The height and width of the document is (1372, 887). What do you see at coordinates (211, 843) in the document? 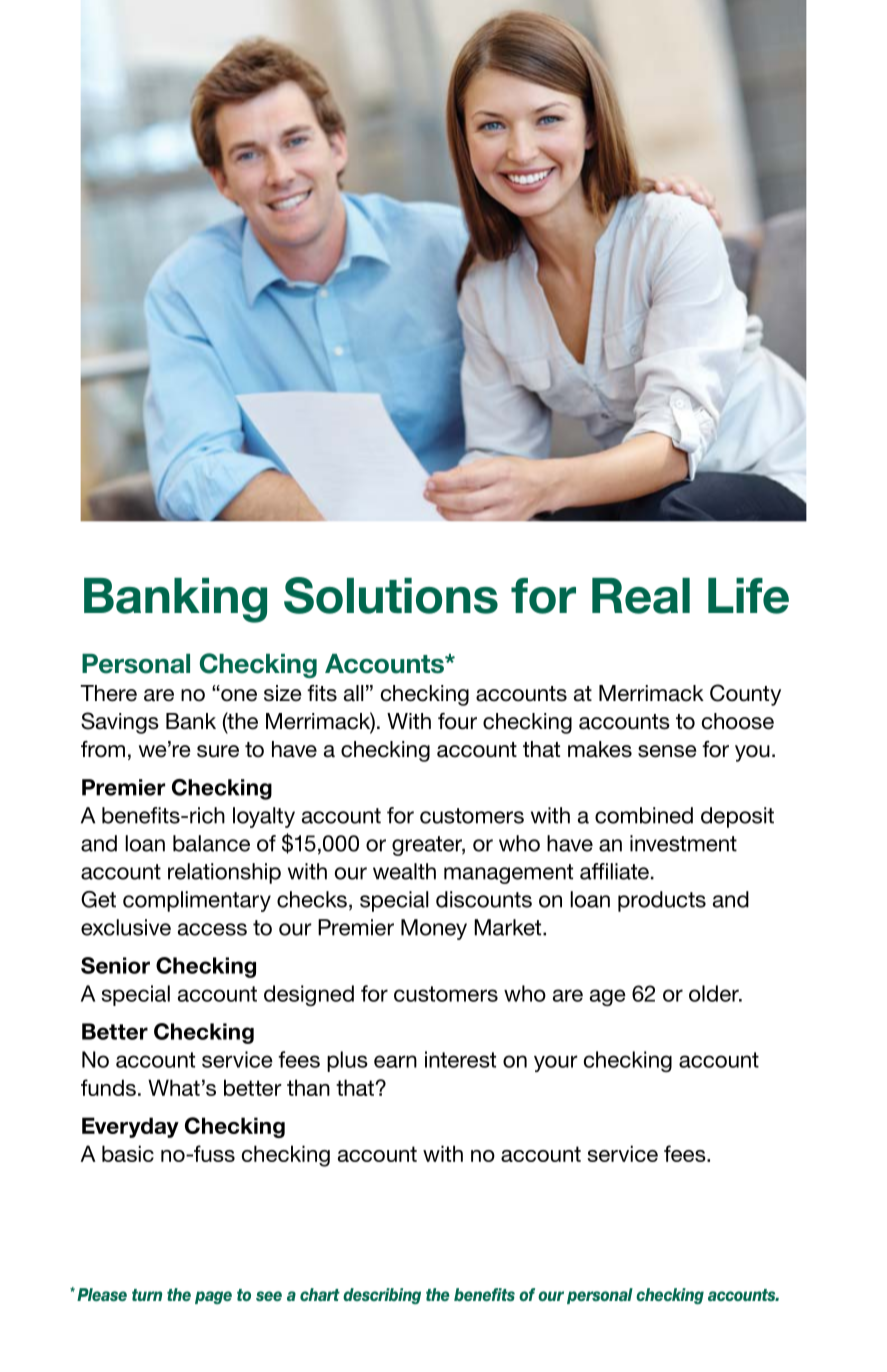
I see `balance` at bounding box center [211, 843].
